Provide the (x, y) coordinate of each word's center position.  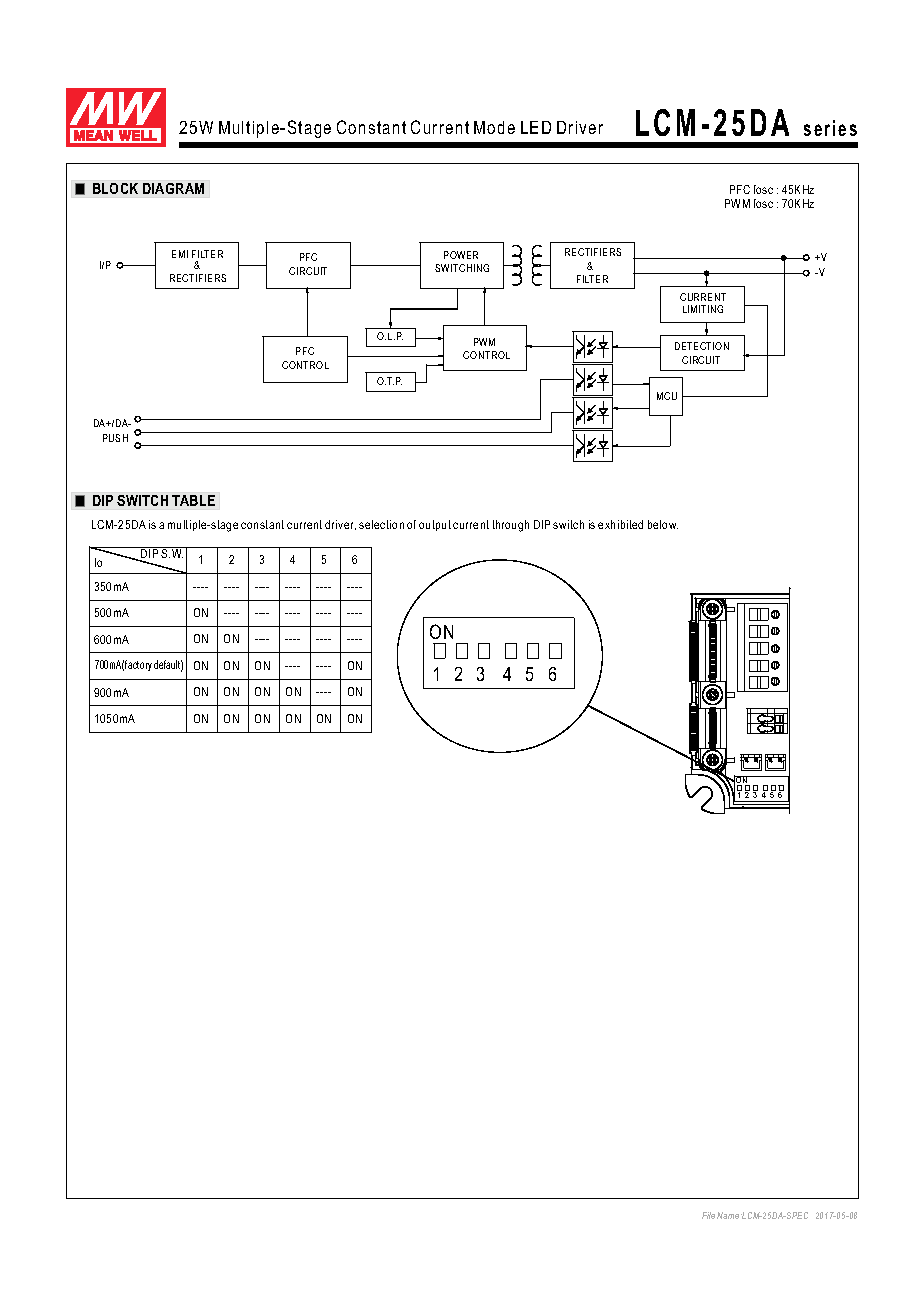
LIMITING (703, 309)
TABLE (193, 500)
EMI (180, 254)
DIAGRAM (173, 188)
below (663, 524)
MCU (667, 396)
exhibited (620, 524)
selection (381, 524)
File (708, 1215)
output (435, 525)
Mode (494, 127)
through (511, 526)
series (830, 128)
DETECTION (702, 346)
